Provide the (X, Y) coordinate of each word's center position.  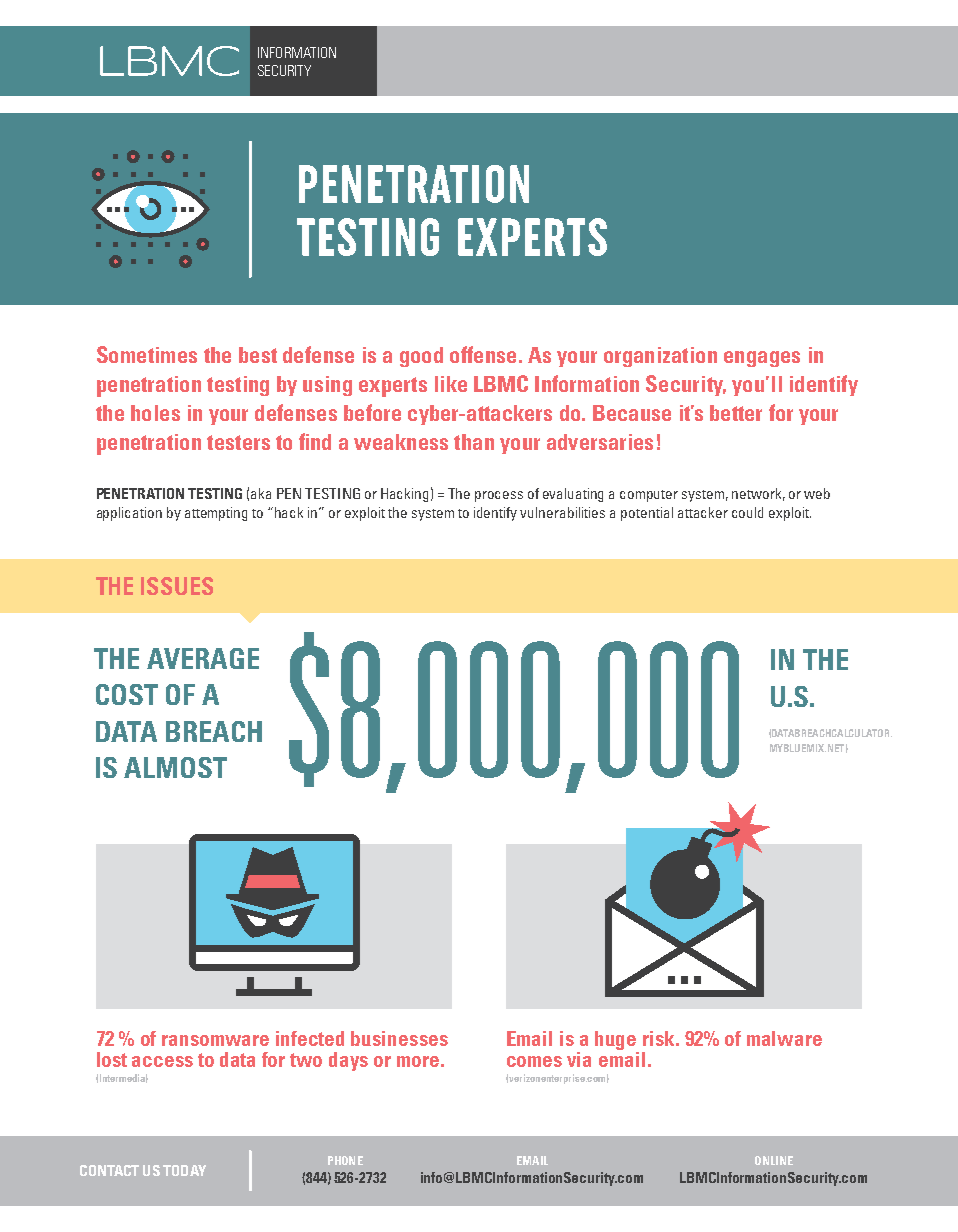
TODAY (184, 1170)
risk (660, 1038)
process (499, 496)
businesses (399, 1038)
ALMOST (175, 767)
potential (647, 514)
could (747, 512)
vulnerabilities (562, 512)
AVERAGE (203, 658)
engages (762, 359)
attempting (216, 514)
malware (784, 1038)
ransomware (215, 1040)
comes (534, 1061)
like (451, 384)
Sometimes (147, 354)
